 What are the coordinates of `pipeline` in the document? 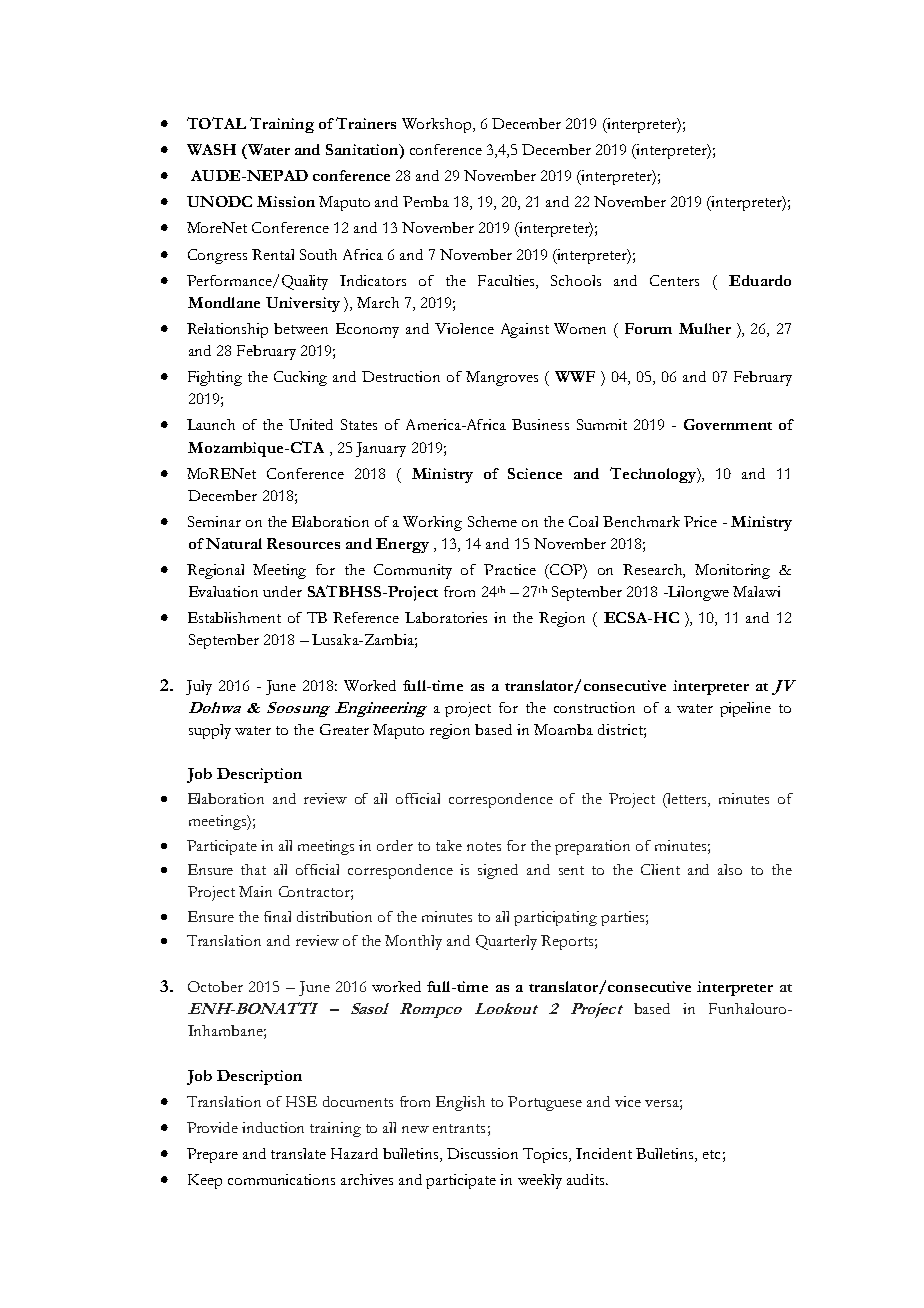 It's located at (745, 709).
